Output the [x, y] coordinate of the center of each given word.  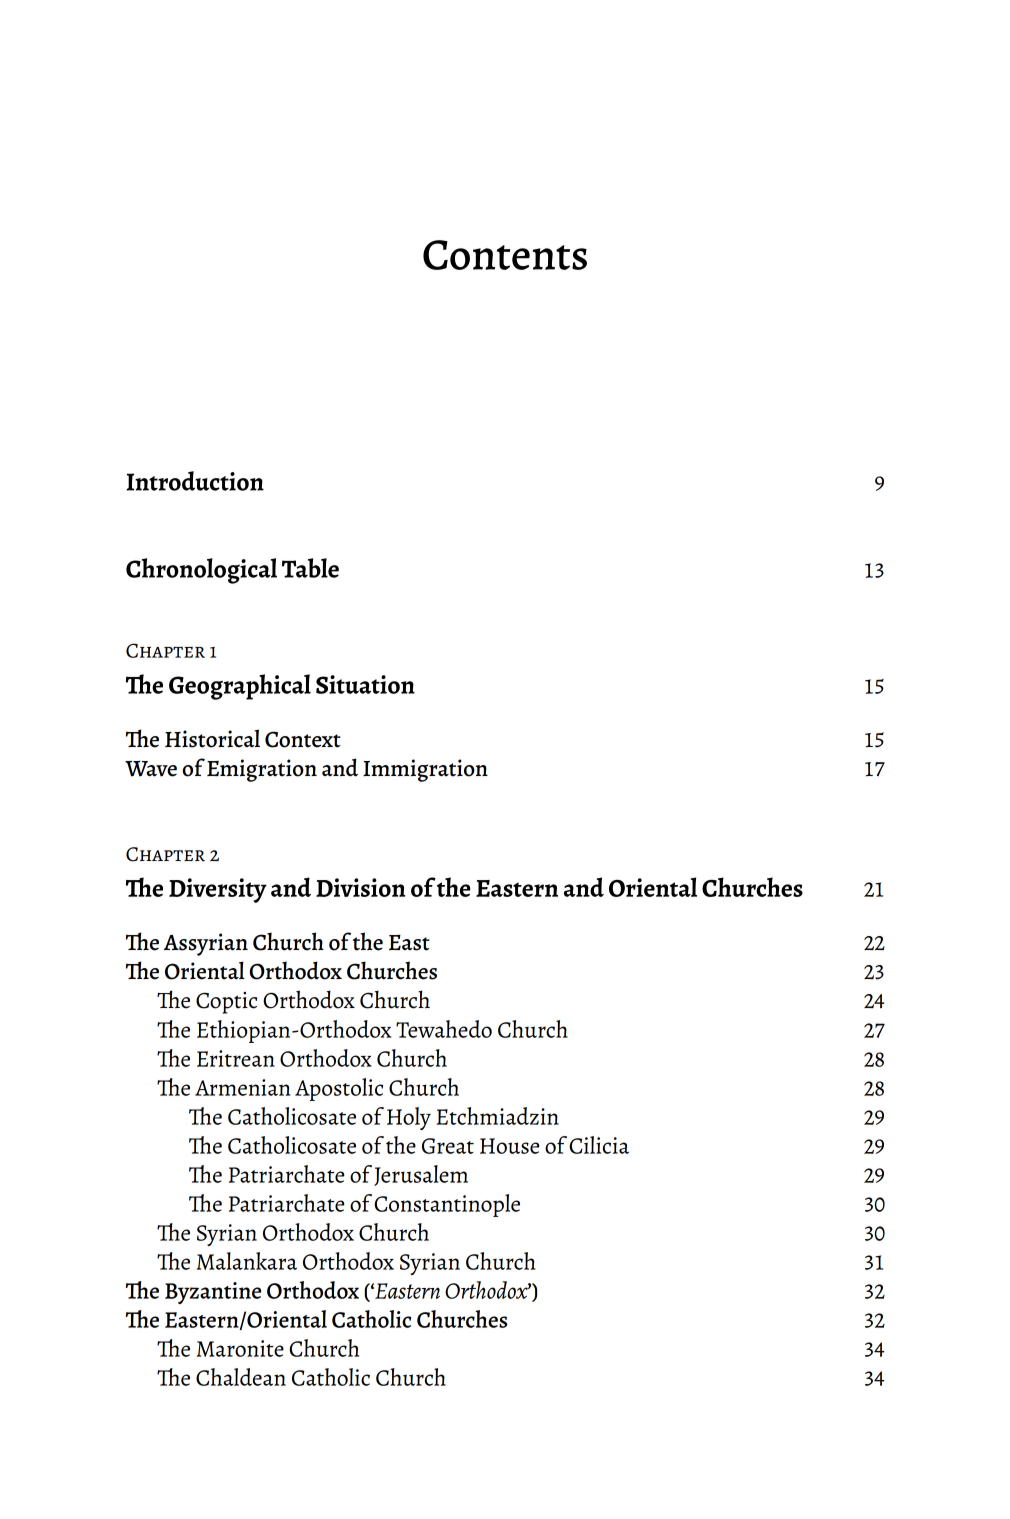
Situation [365, 684]
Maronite [240, 1348]
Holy [409, 1118]
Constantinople [447, 1205]
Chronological [201, 571]
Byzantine [213, 1293]
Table [310, 568]
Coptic [226, 1003]
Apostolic [339, 1089]
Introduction [195, 481]
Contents [505, 255]
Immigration [425, 770]
